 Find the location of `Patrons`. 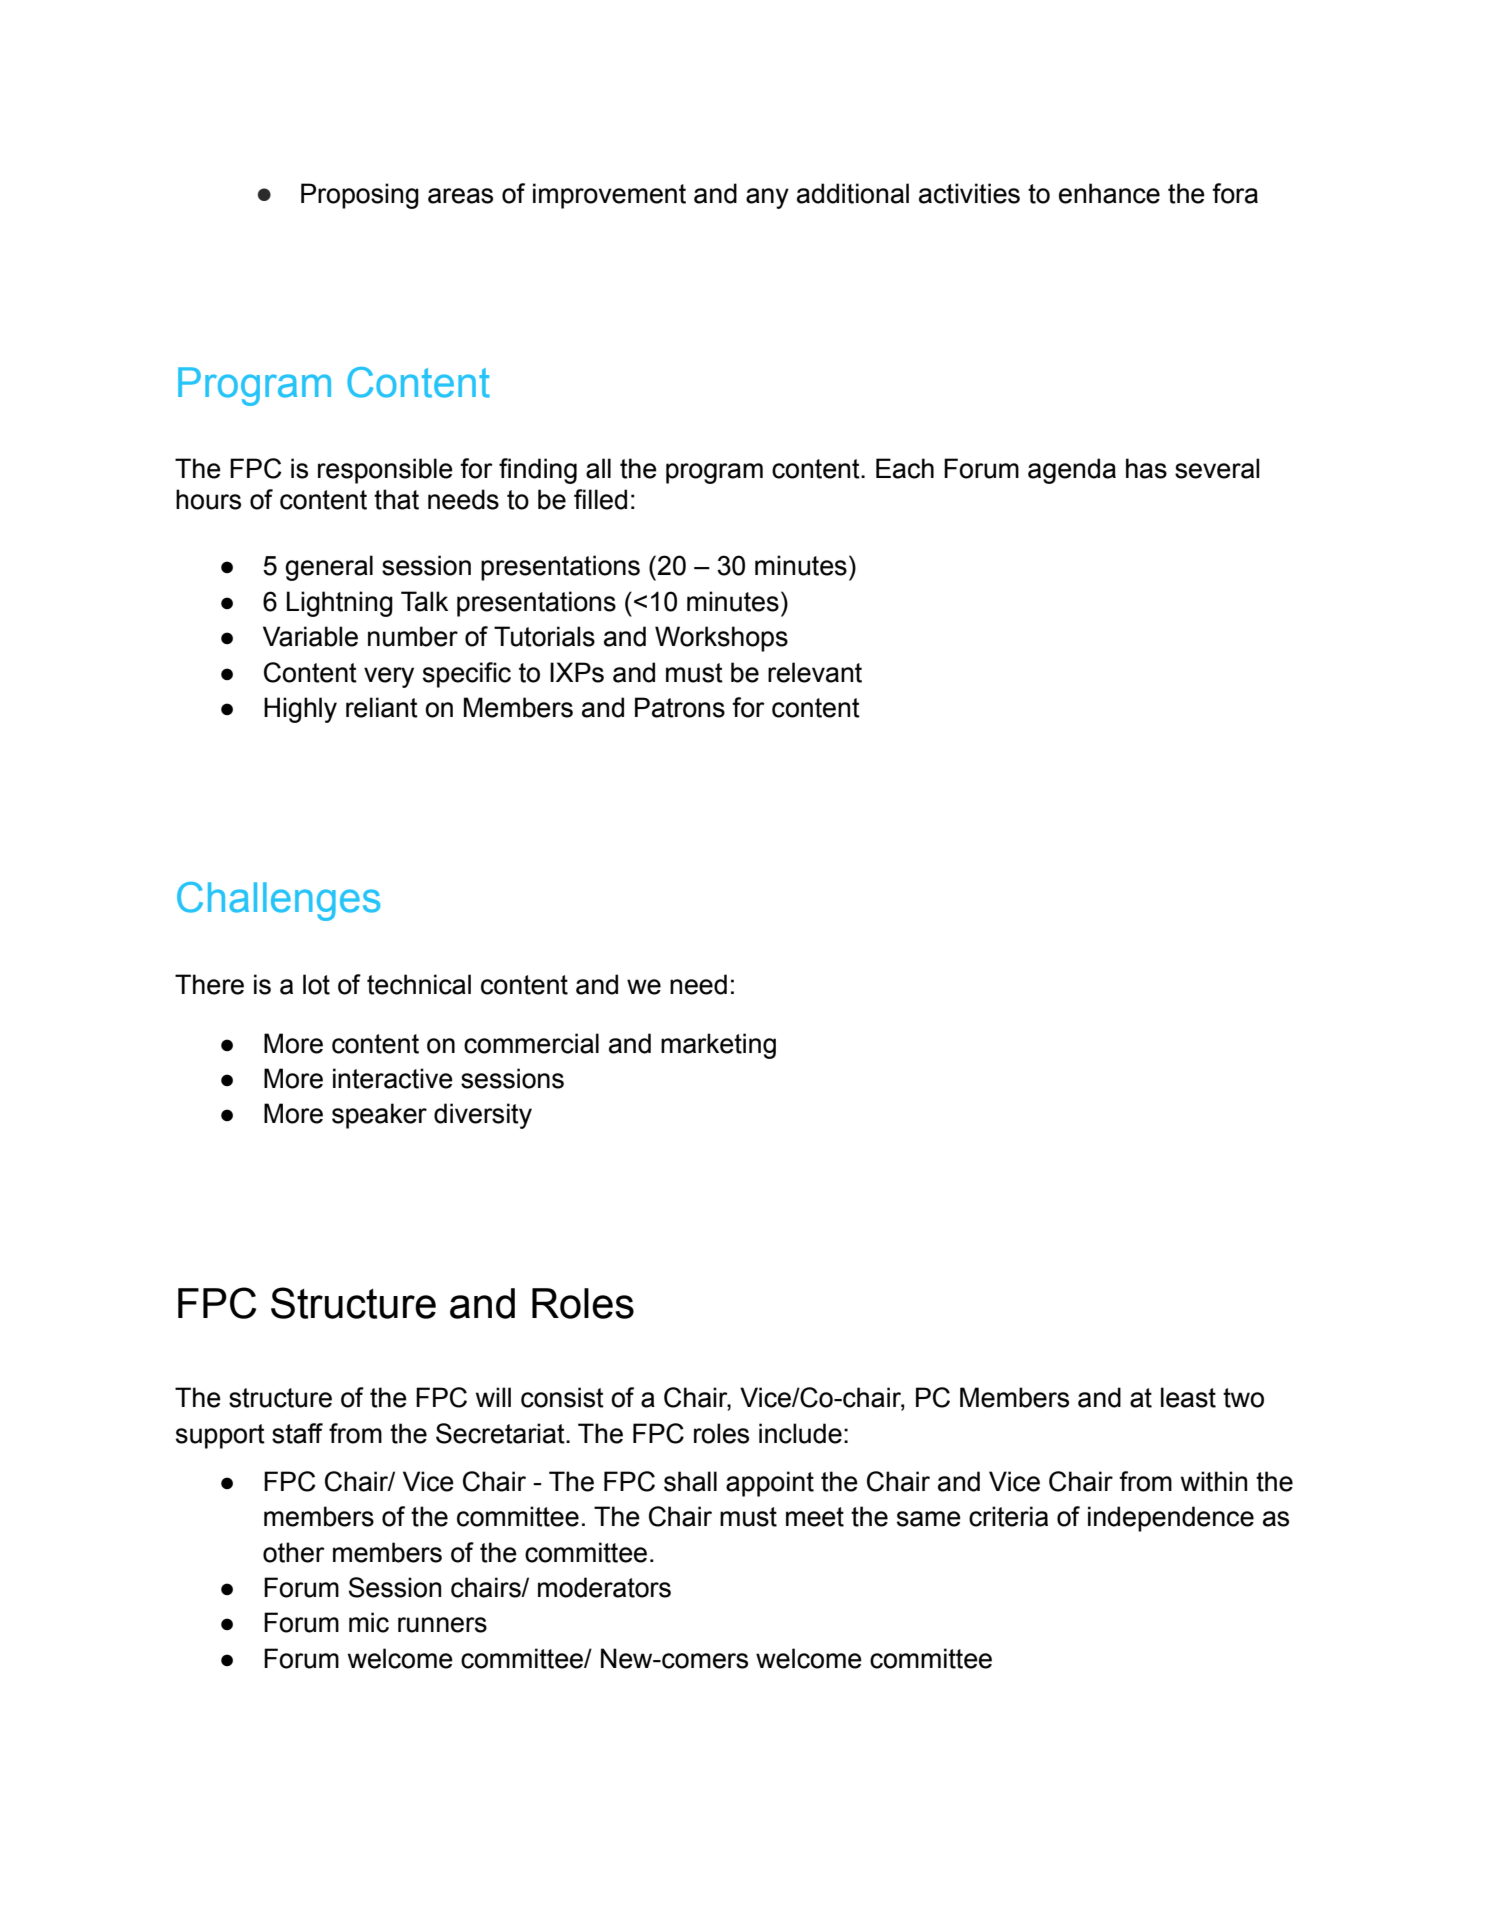

Patrons is located at coordinates (680, 707).
